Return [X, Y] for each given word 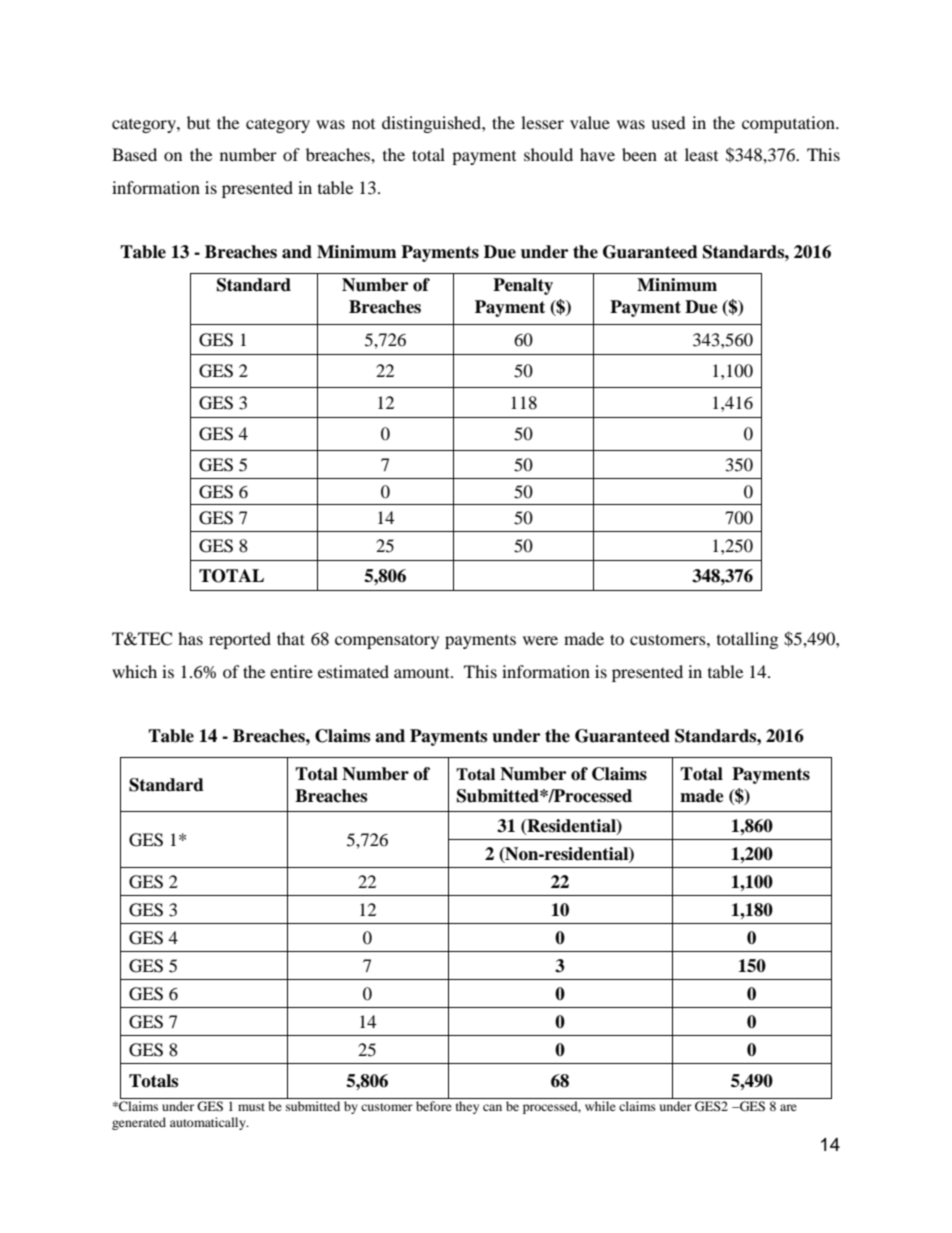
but [198, 122]
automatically [209, 1123]
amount [423, 673]
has [190, 638]
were [540, 640]
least [701, 154]
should [548, 154]
